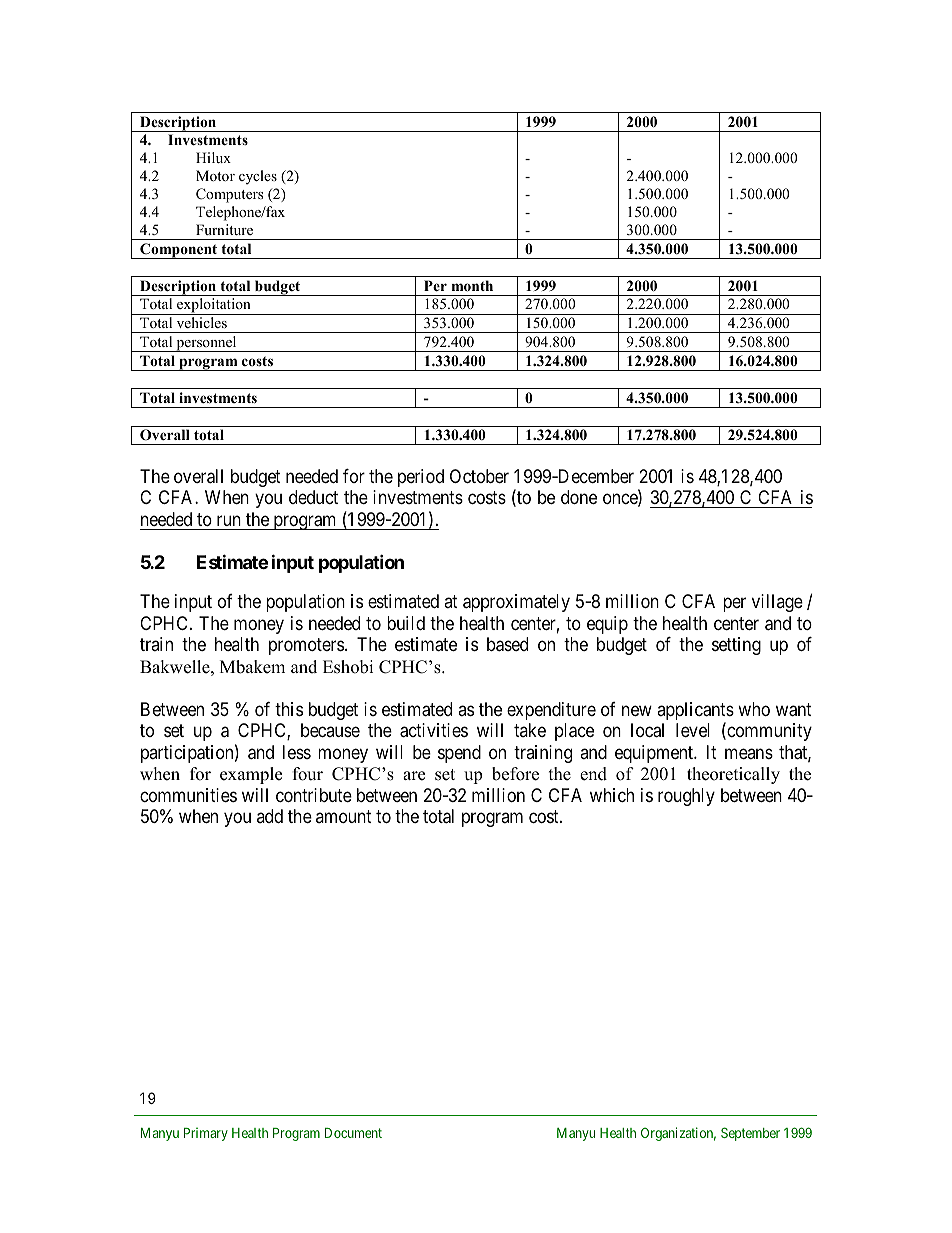 This screenshot has width=952, height=1233. I want to click on based, so click(507, 644).
